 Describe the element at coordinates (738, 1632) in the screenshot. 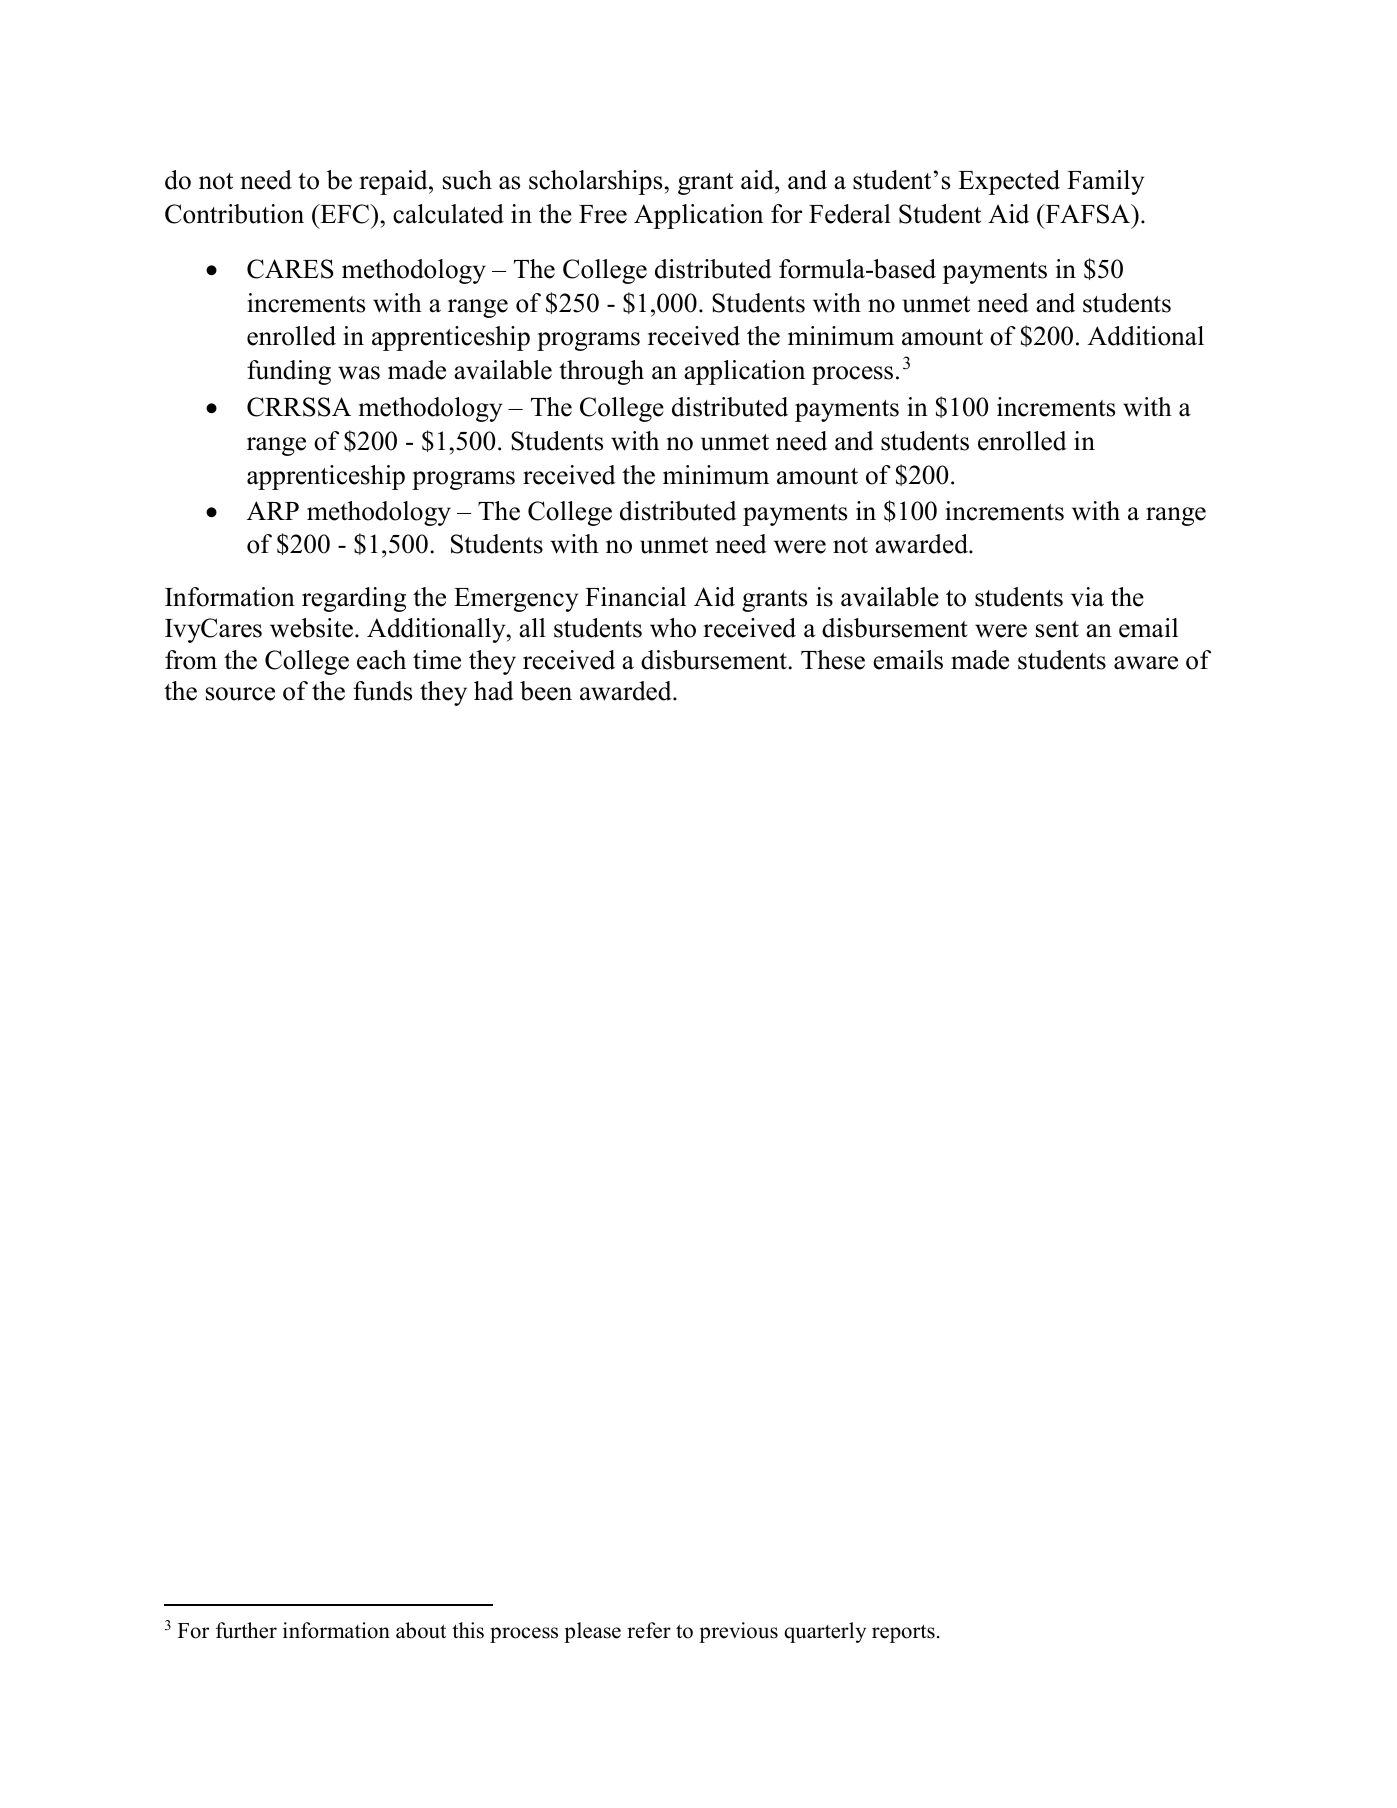

I see `previous` at that location.
